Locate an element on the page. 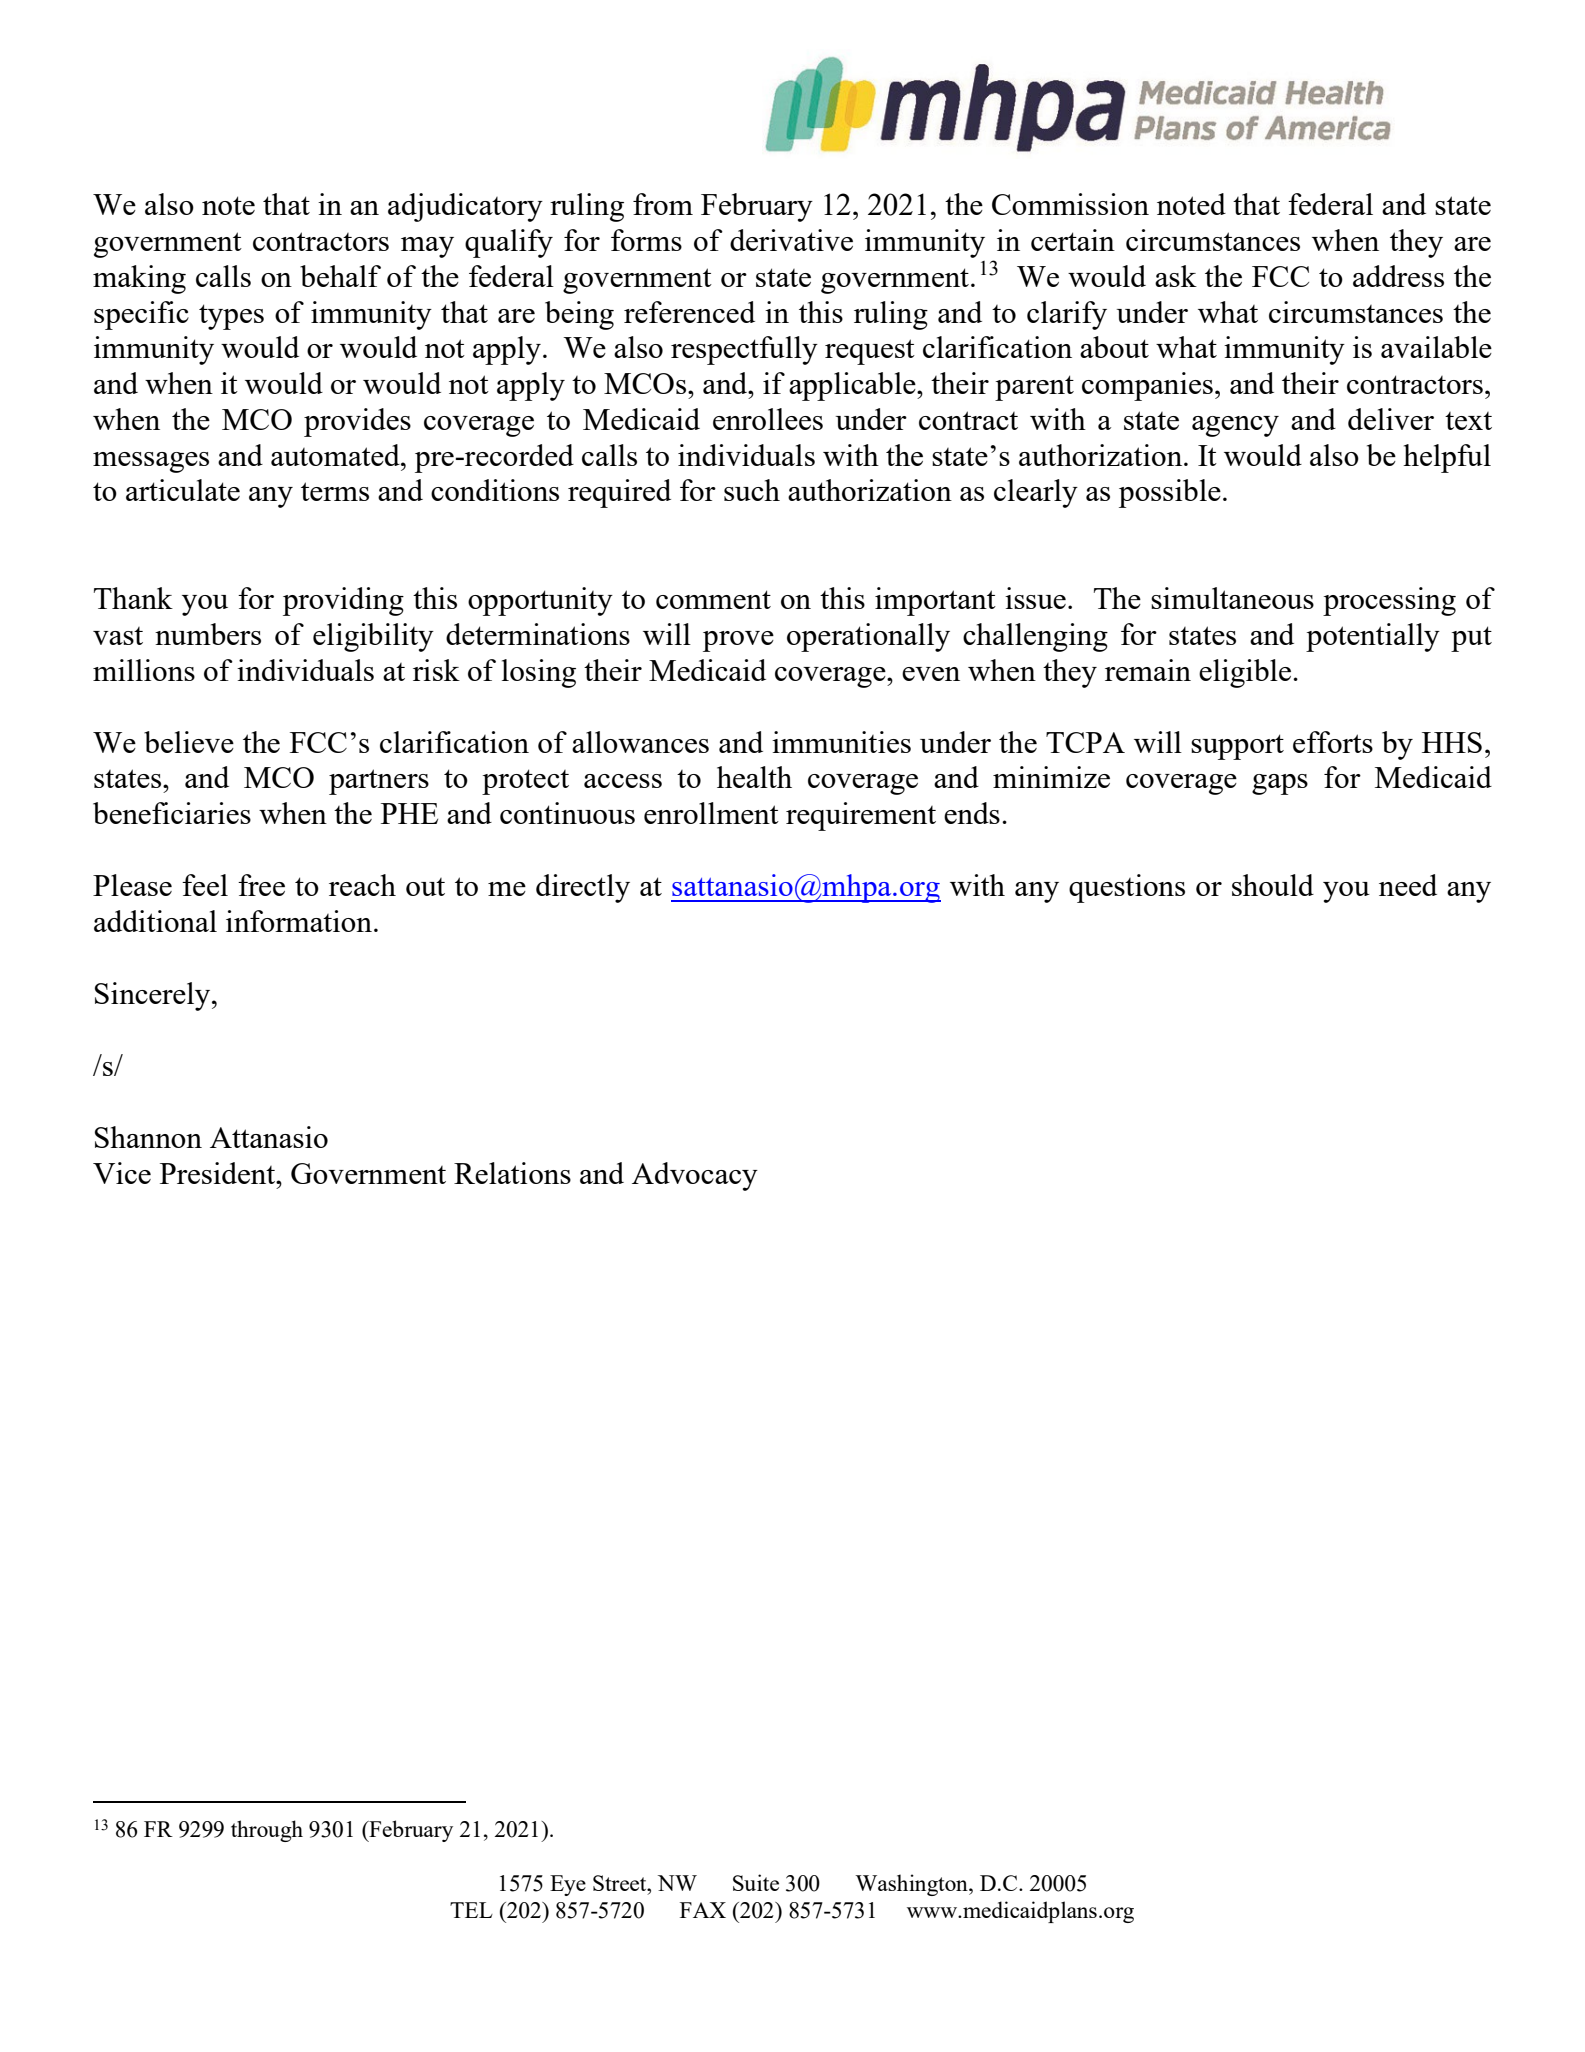 Image resolution: width=1585 pixels, height=2052 pixels. through is located at coordinates (267, 1831).
